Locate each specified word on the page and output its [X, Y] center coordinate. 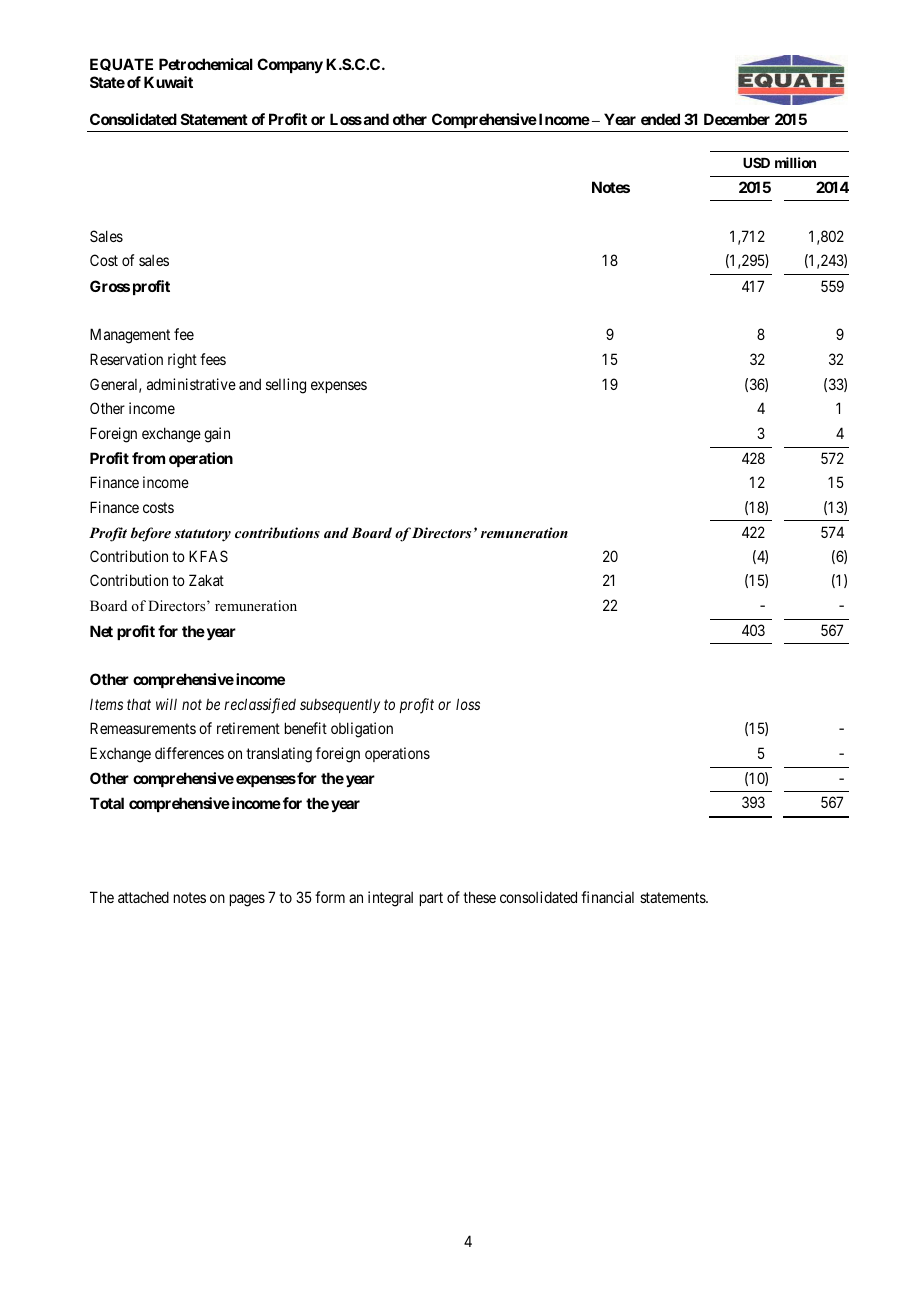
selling [286, 386]
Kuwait [168, 82]
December [737, 119]
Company [290, 65]
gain [217, 435]
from [148, 458]
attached [143, 897]
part [431, 899]
